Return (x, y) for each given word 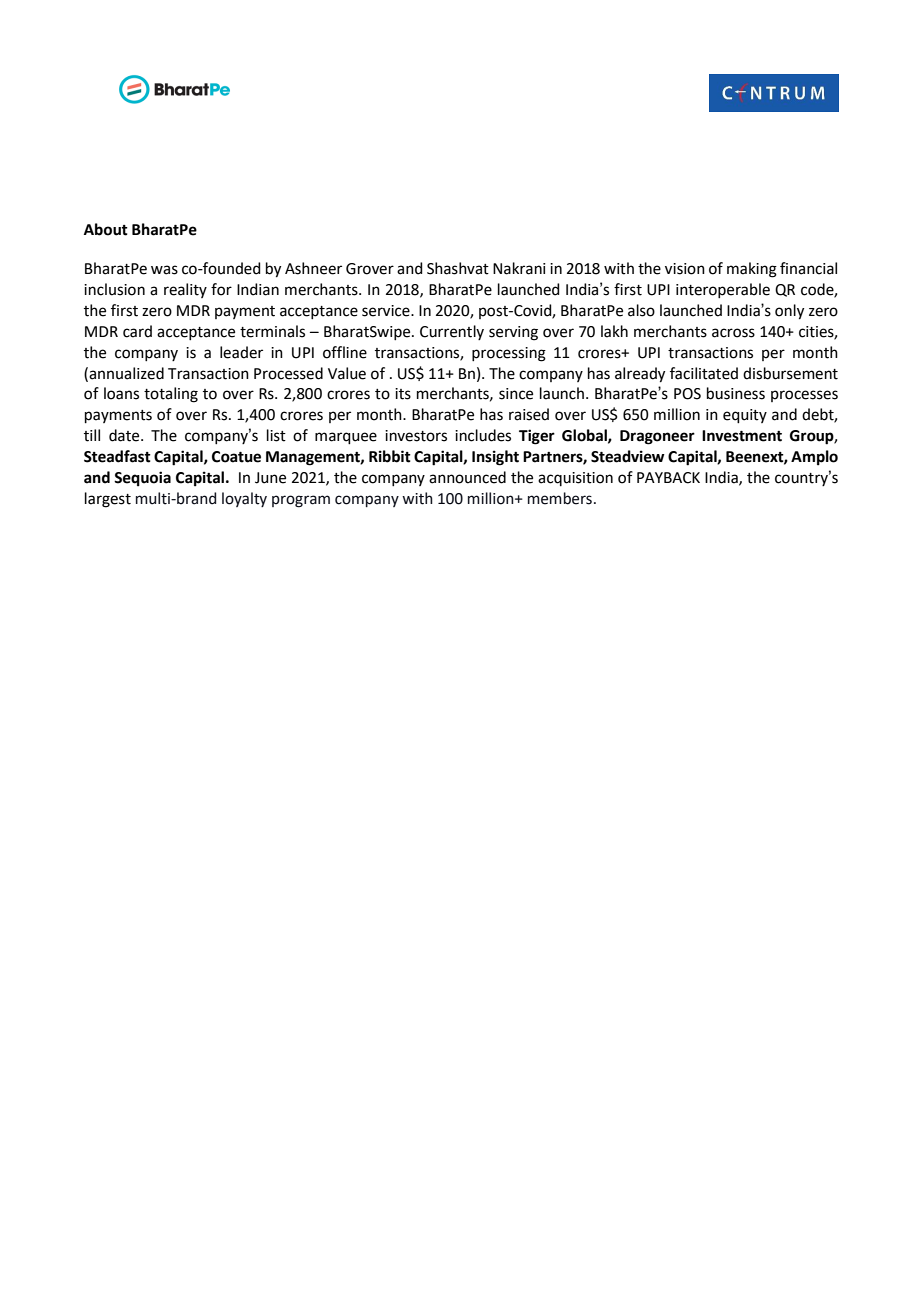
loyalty (244, 499)
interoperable (723, 290)
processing (509, 354)
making (752, 270)
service (387, 311)
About (106, 229)
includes (483, 435)
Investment (742, 436)
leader (241, 352)
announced (467, 477)
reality (185, 290)
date (125, 435)
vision (685, 269)
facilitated (704, 373)
